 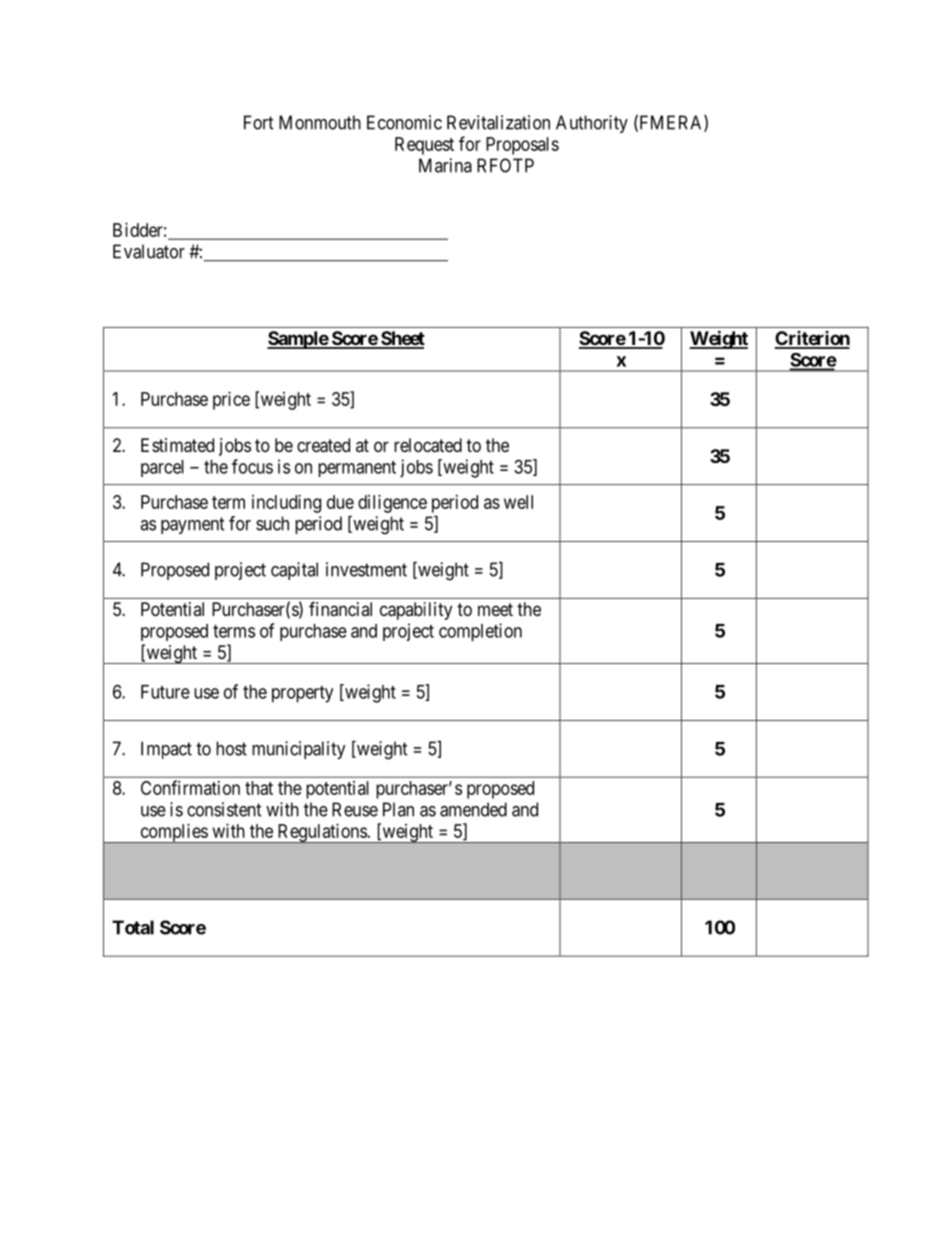 What do you see at coordinates (428, 445) in the page?
I see `relocated` at bounding box center [428, 445].
